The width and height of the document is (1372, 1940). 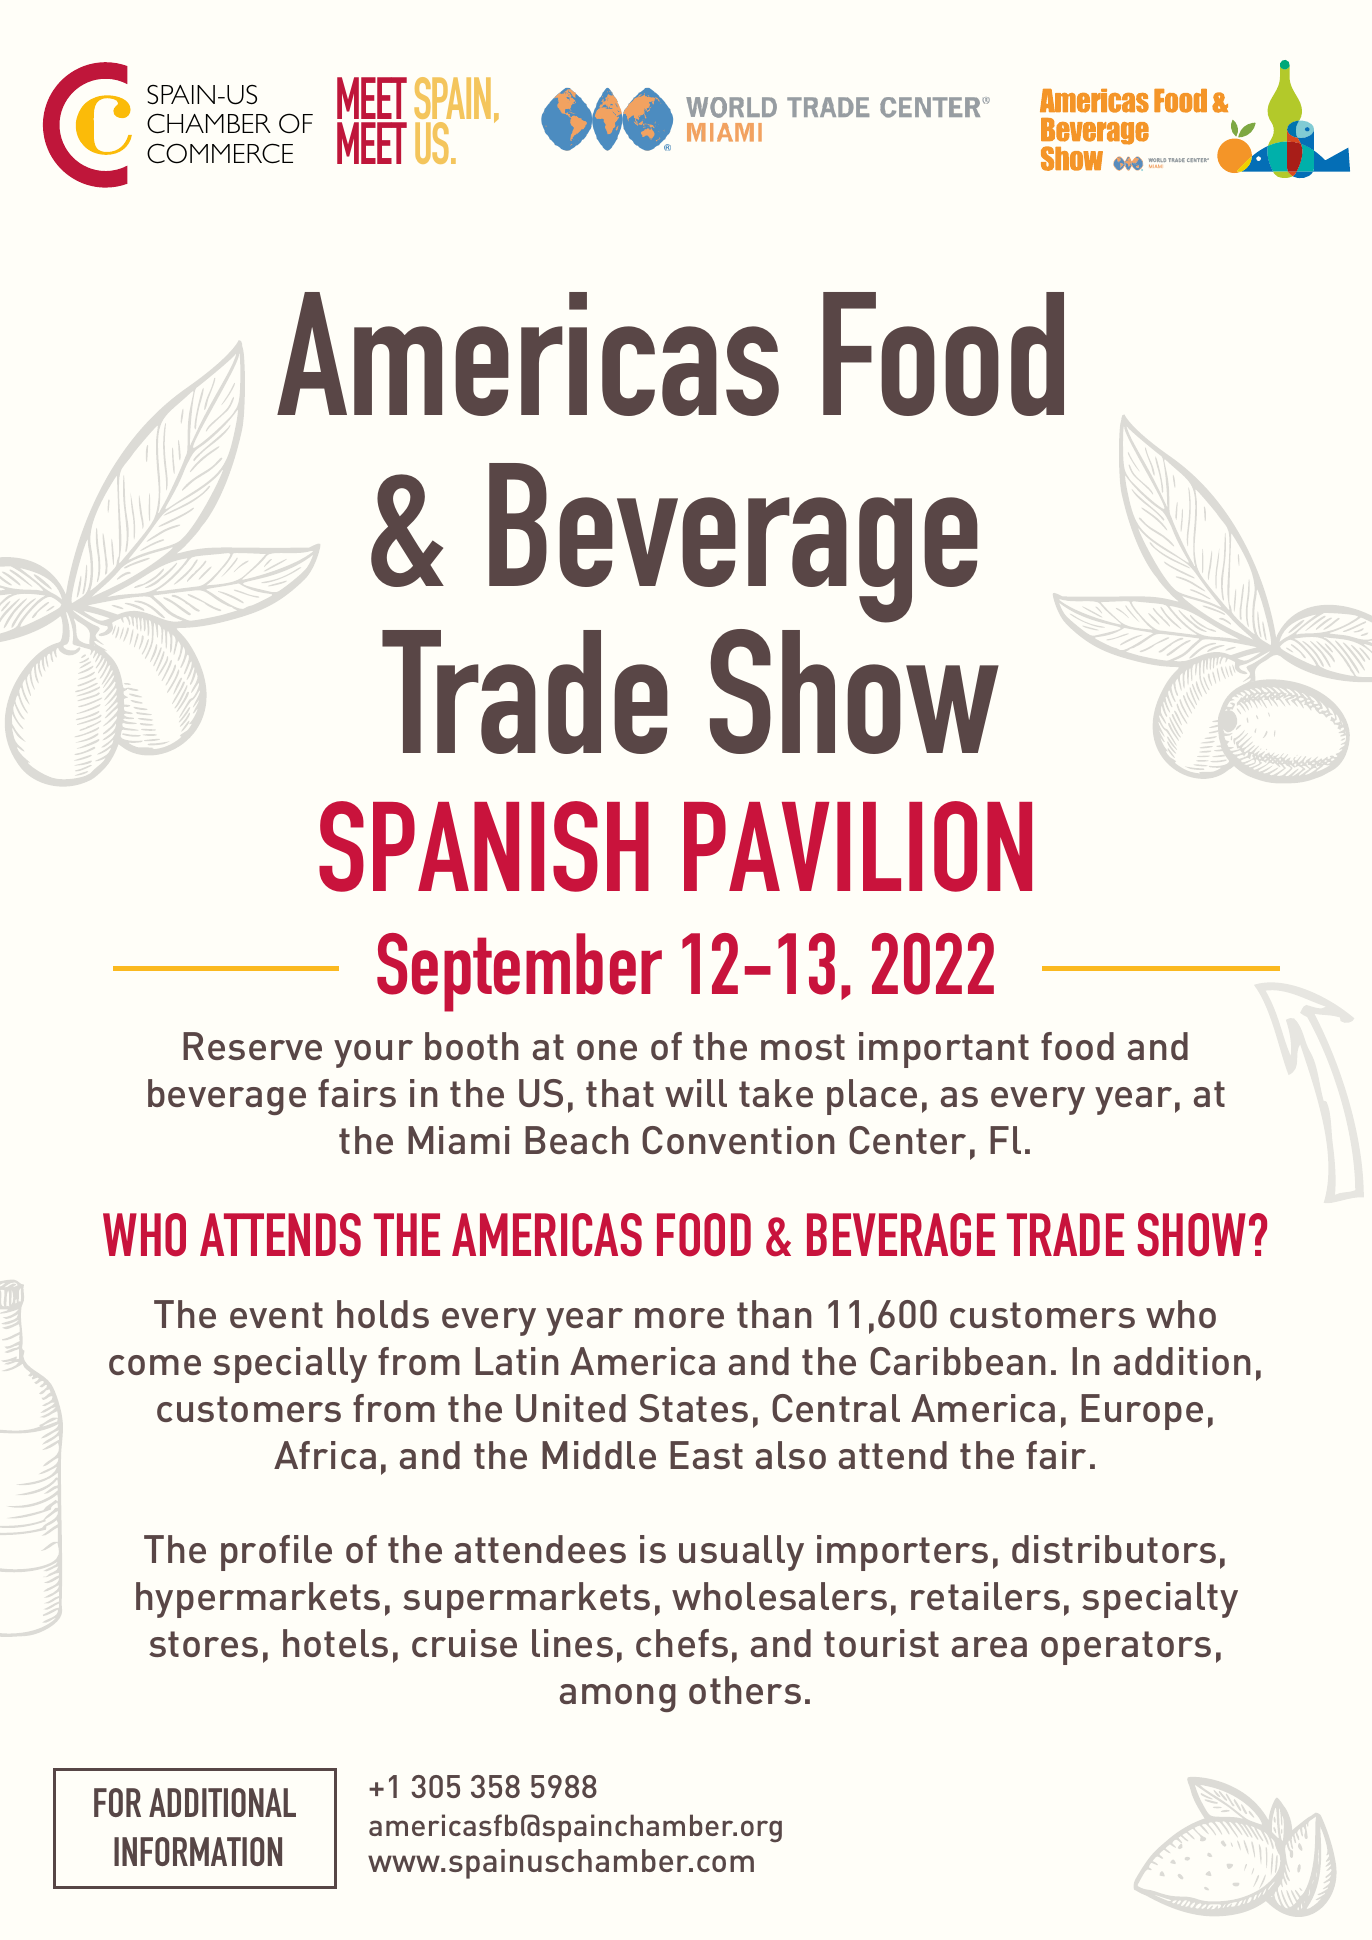 I want to click on PAVILION, so click(x=858, y=846).
